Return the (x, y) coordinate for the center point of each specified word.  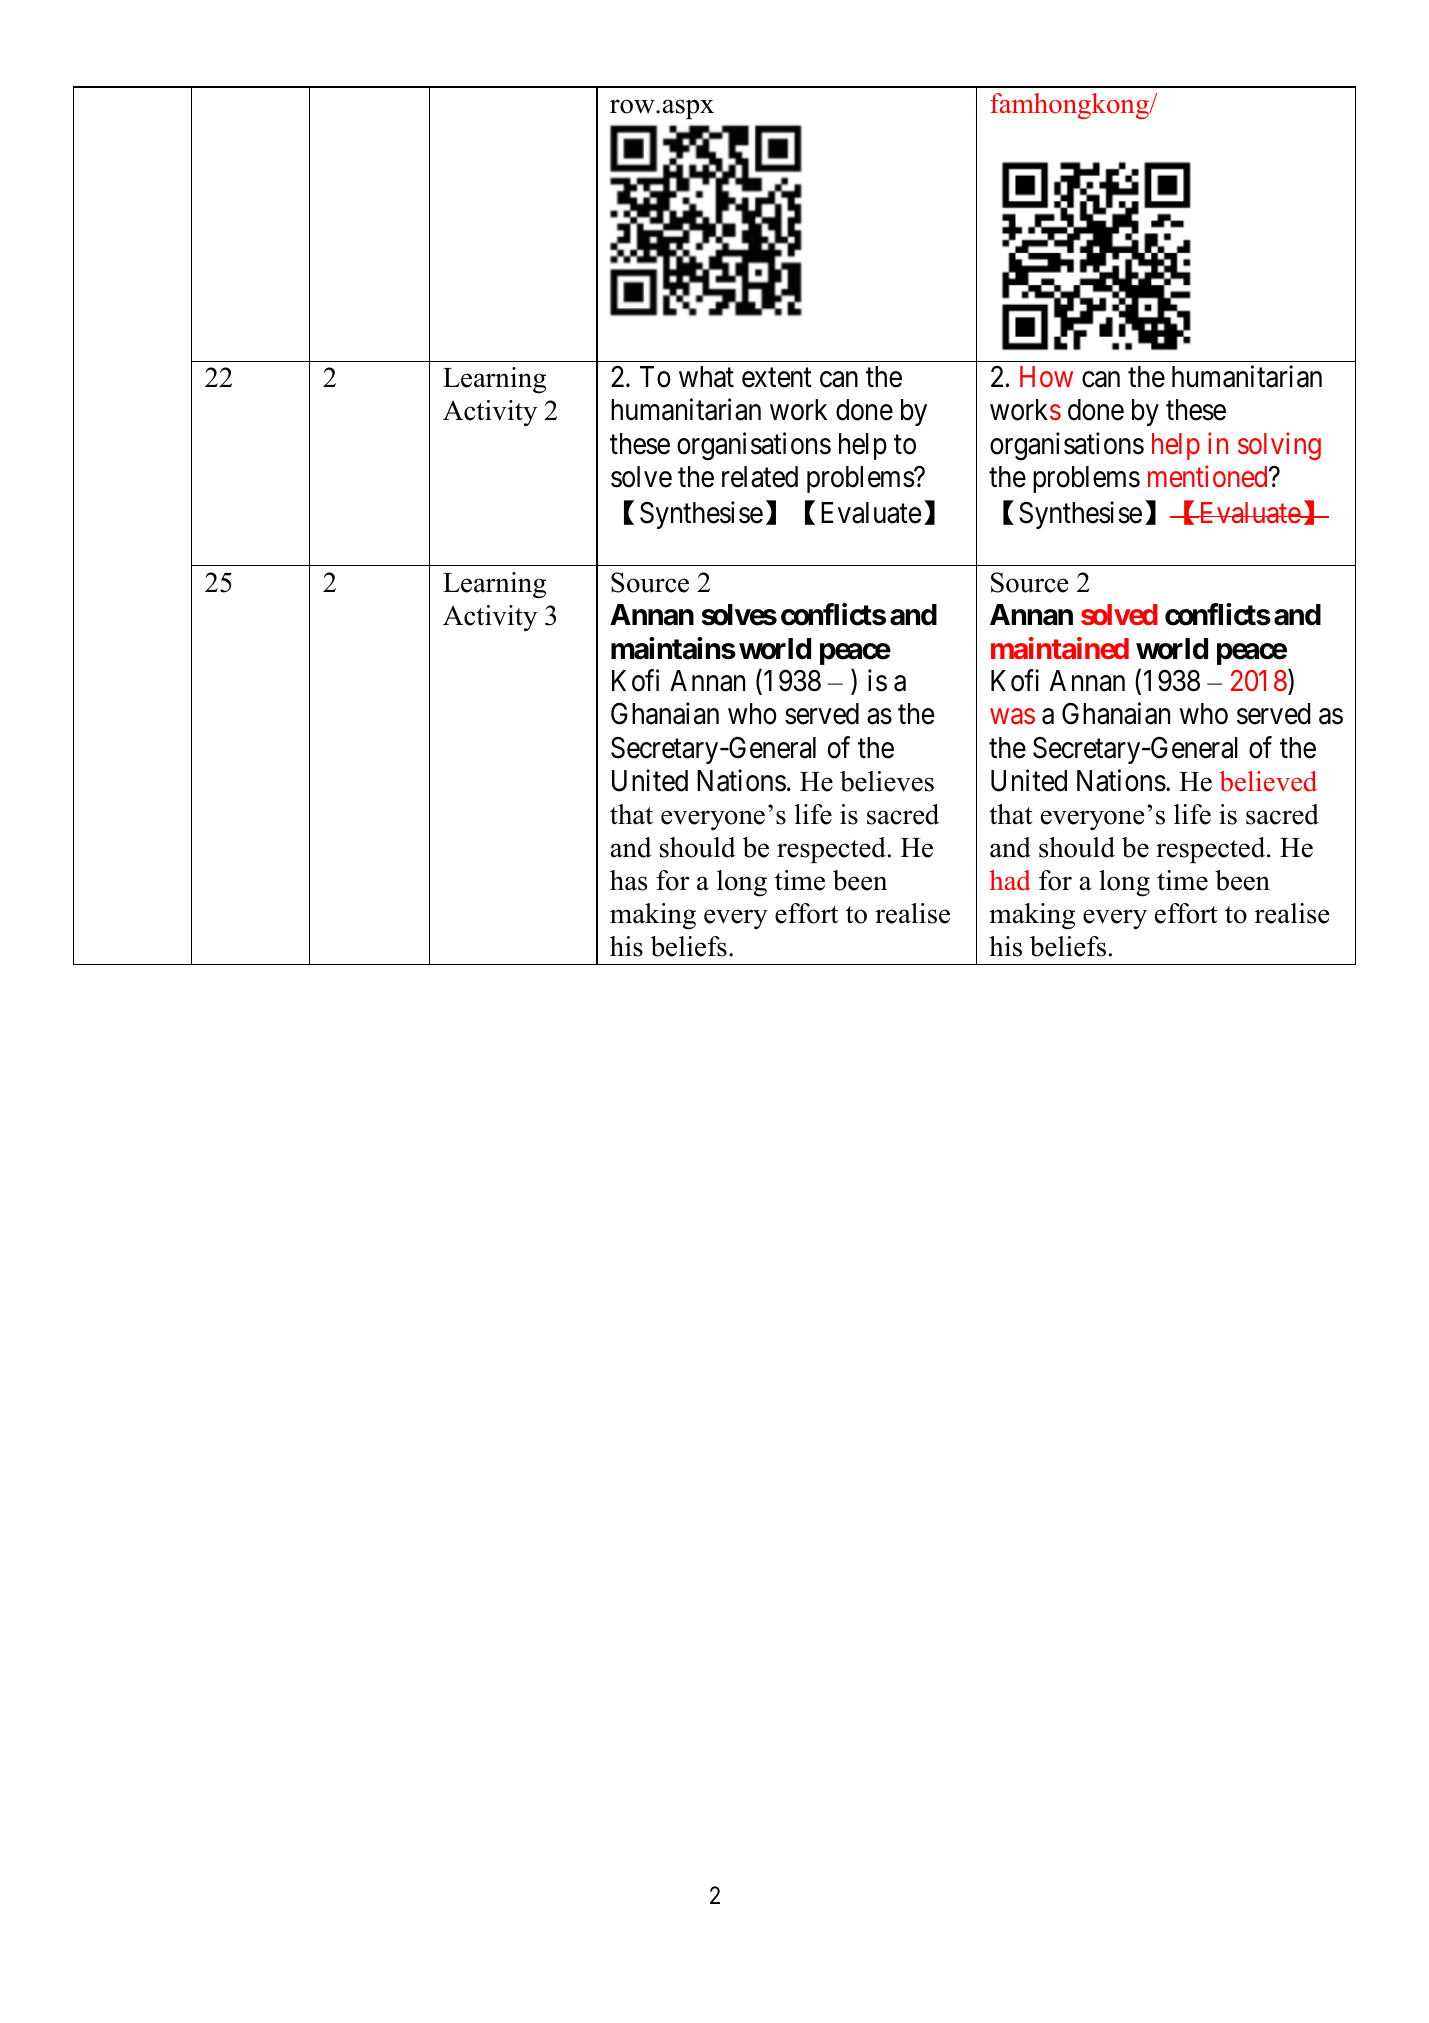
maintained (1060, 648)
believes (887, 781)
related (760, 477)
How (1046, 377)
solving (1279, 446)
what (706, 377)
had (1010, 880)
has (628, 880)
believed (1268, 781)
